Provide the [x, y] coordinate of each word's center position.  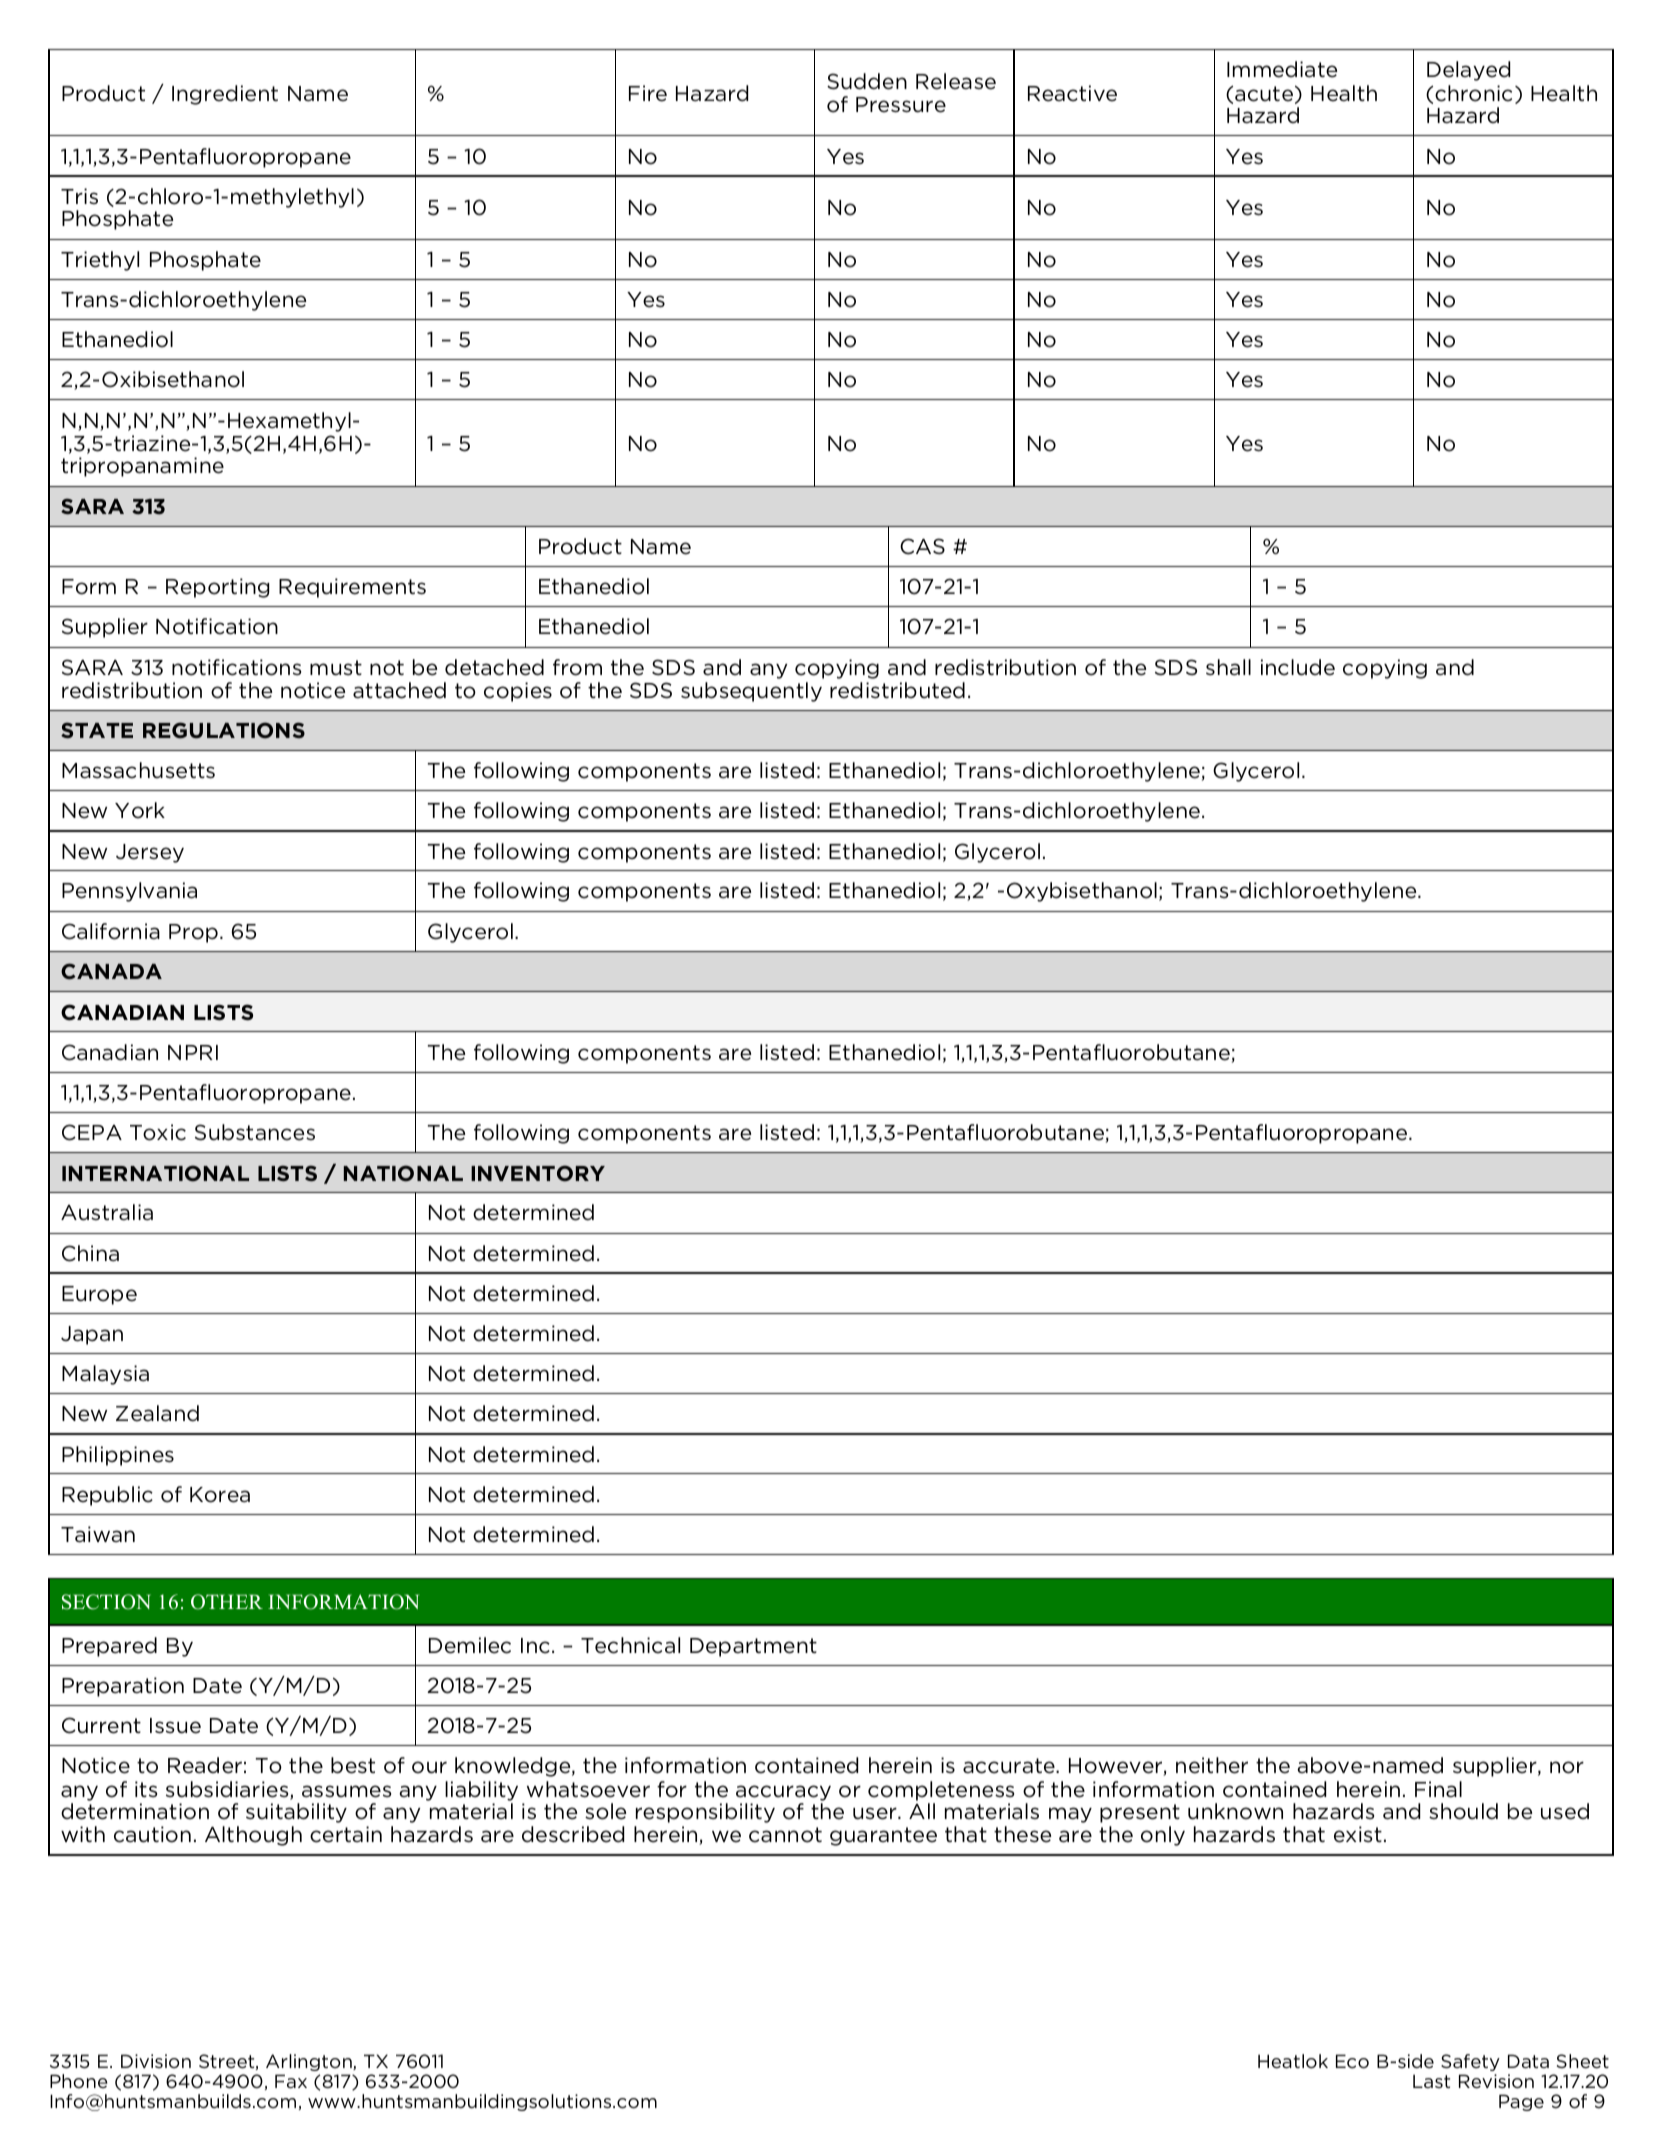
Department [753, 1647]
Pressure [901, 105]
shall [1228, 667]
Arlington [310, 2062]
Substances [255, 1132]
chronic [1473, 93]
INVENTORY [538, 1173]
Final [1438, 1789]
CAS [922, 546]
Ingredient [225, 95]
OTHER [227, 1602]
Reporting [217, 588]
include [1298, 667]
